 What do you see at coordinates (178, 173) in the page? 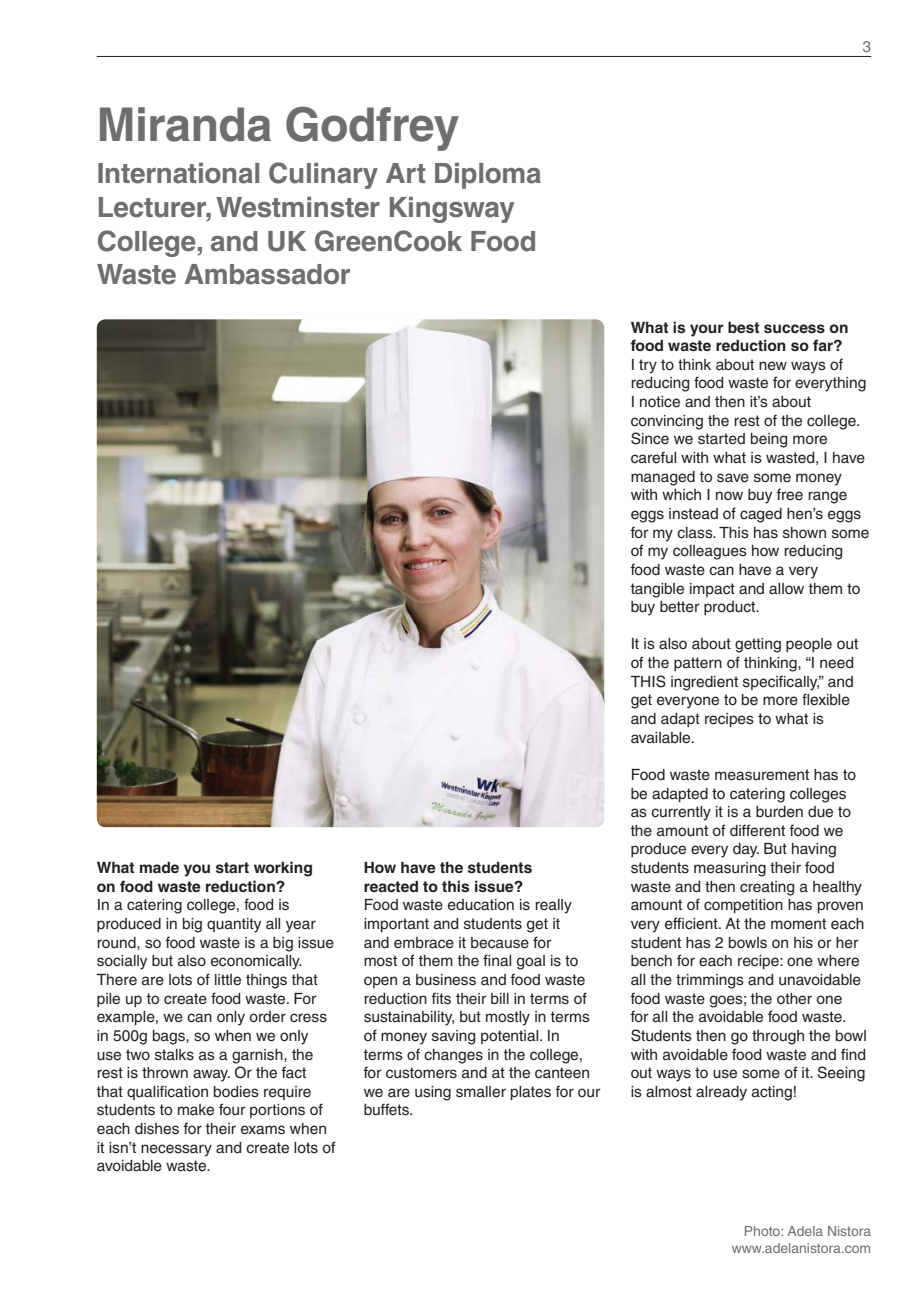
I see `International` at bounding box center [178, 173].
